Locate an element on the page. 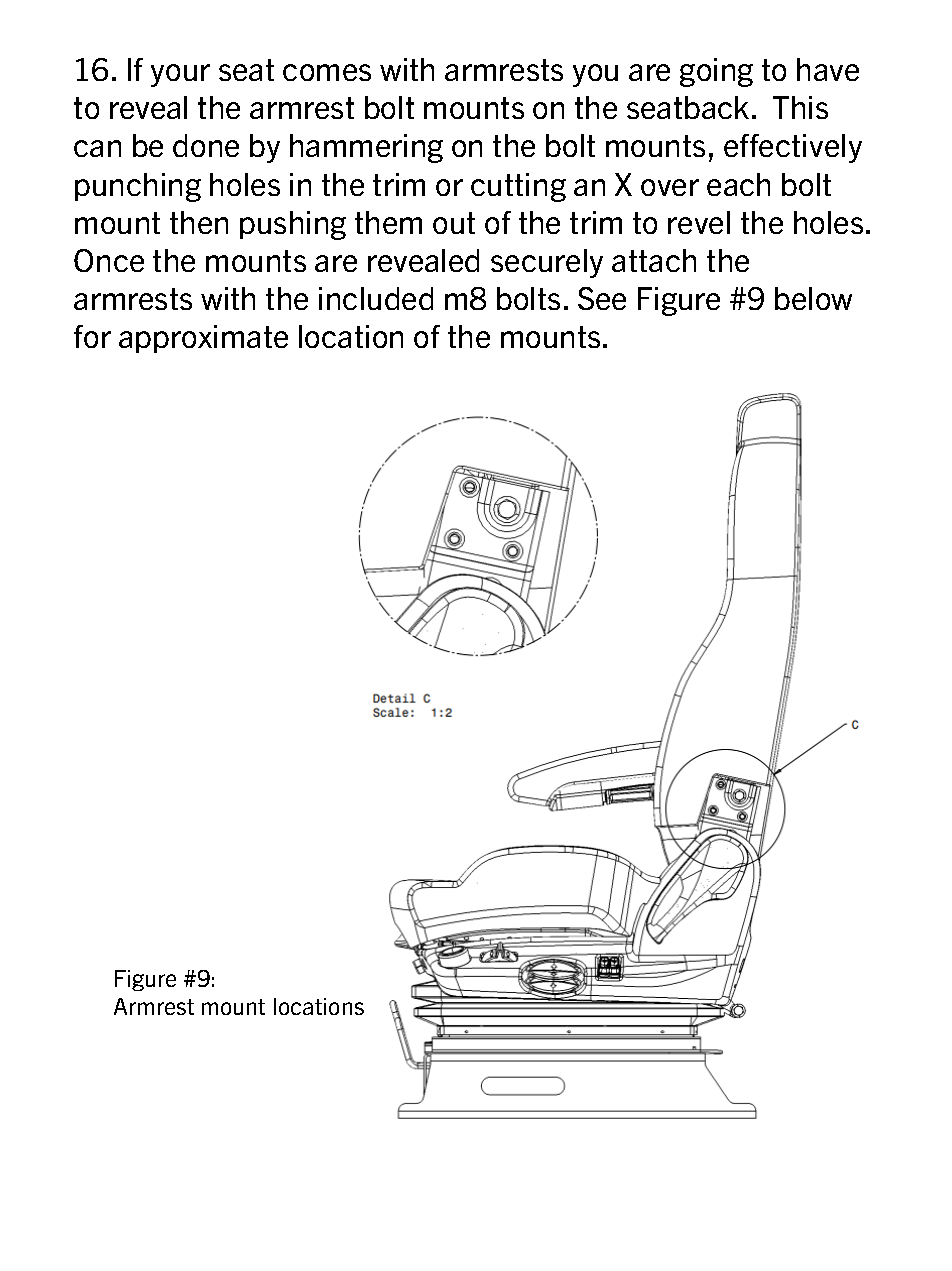 This page has height=1271, width=952. included is located at coordinates (376, 298).
